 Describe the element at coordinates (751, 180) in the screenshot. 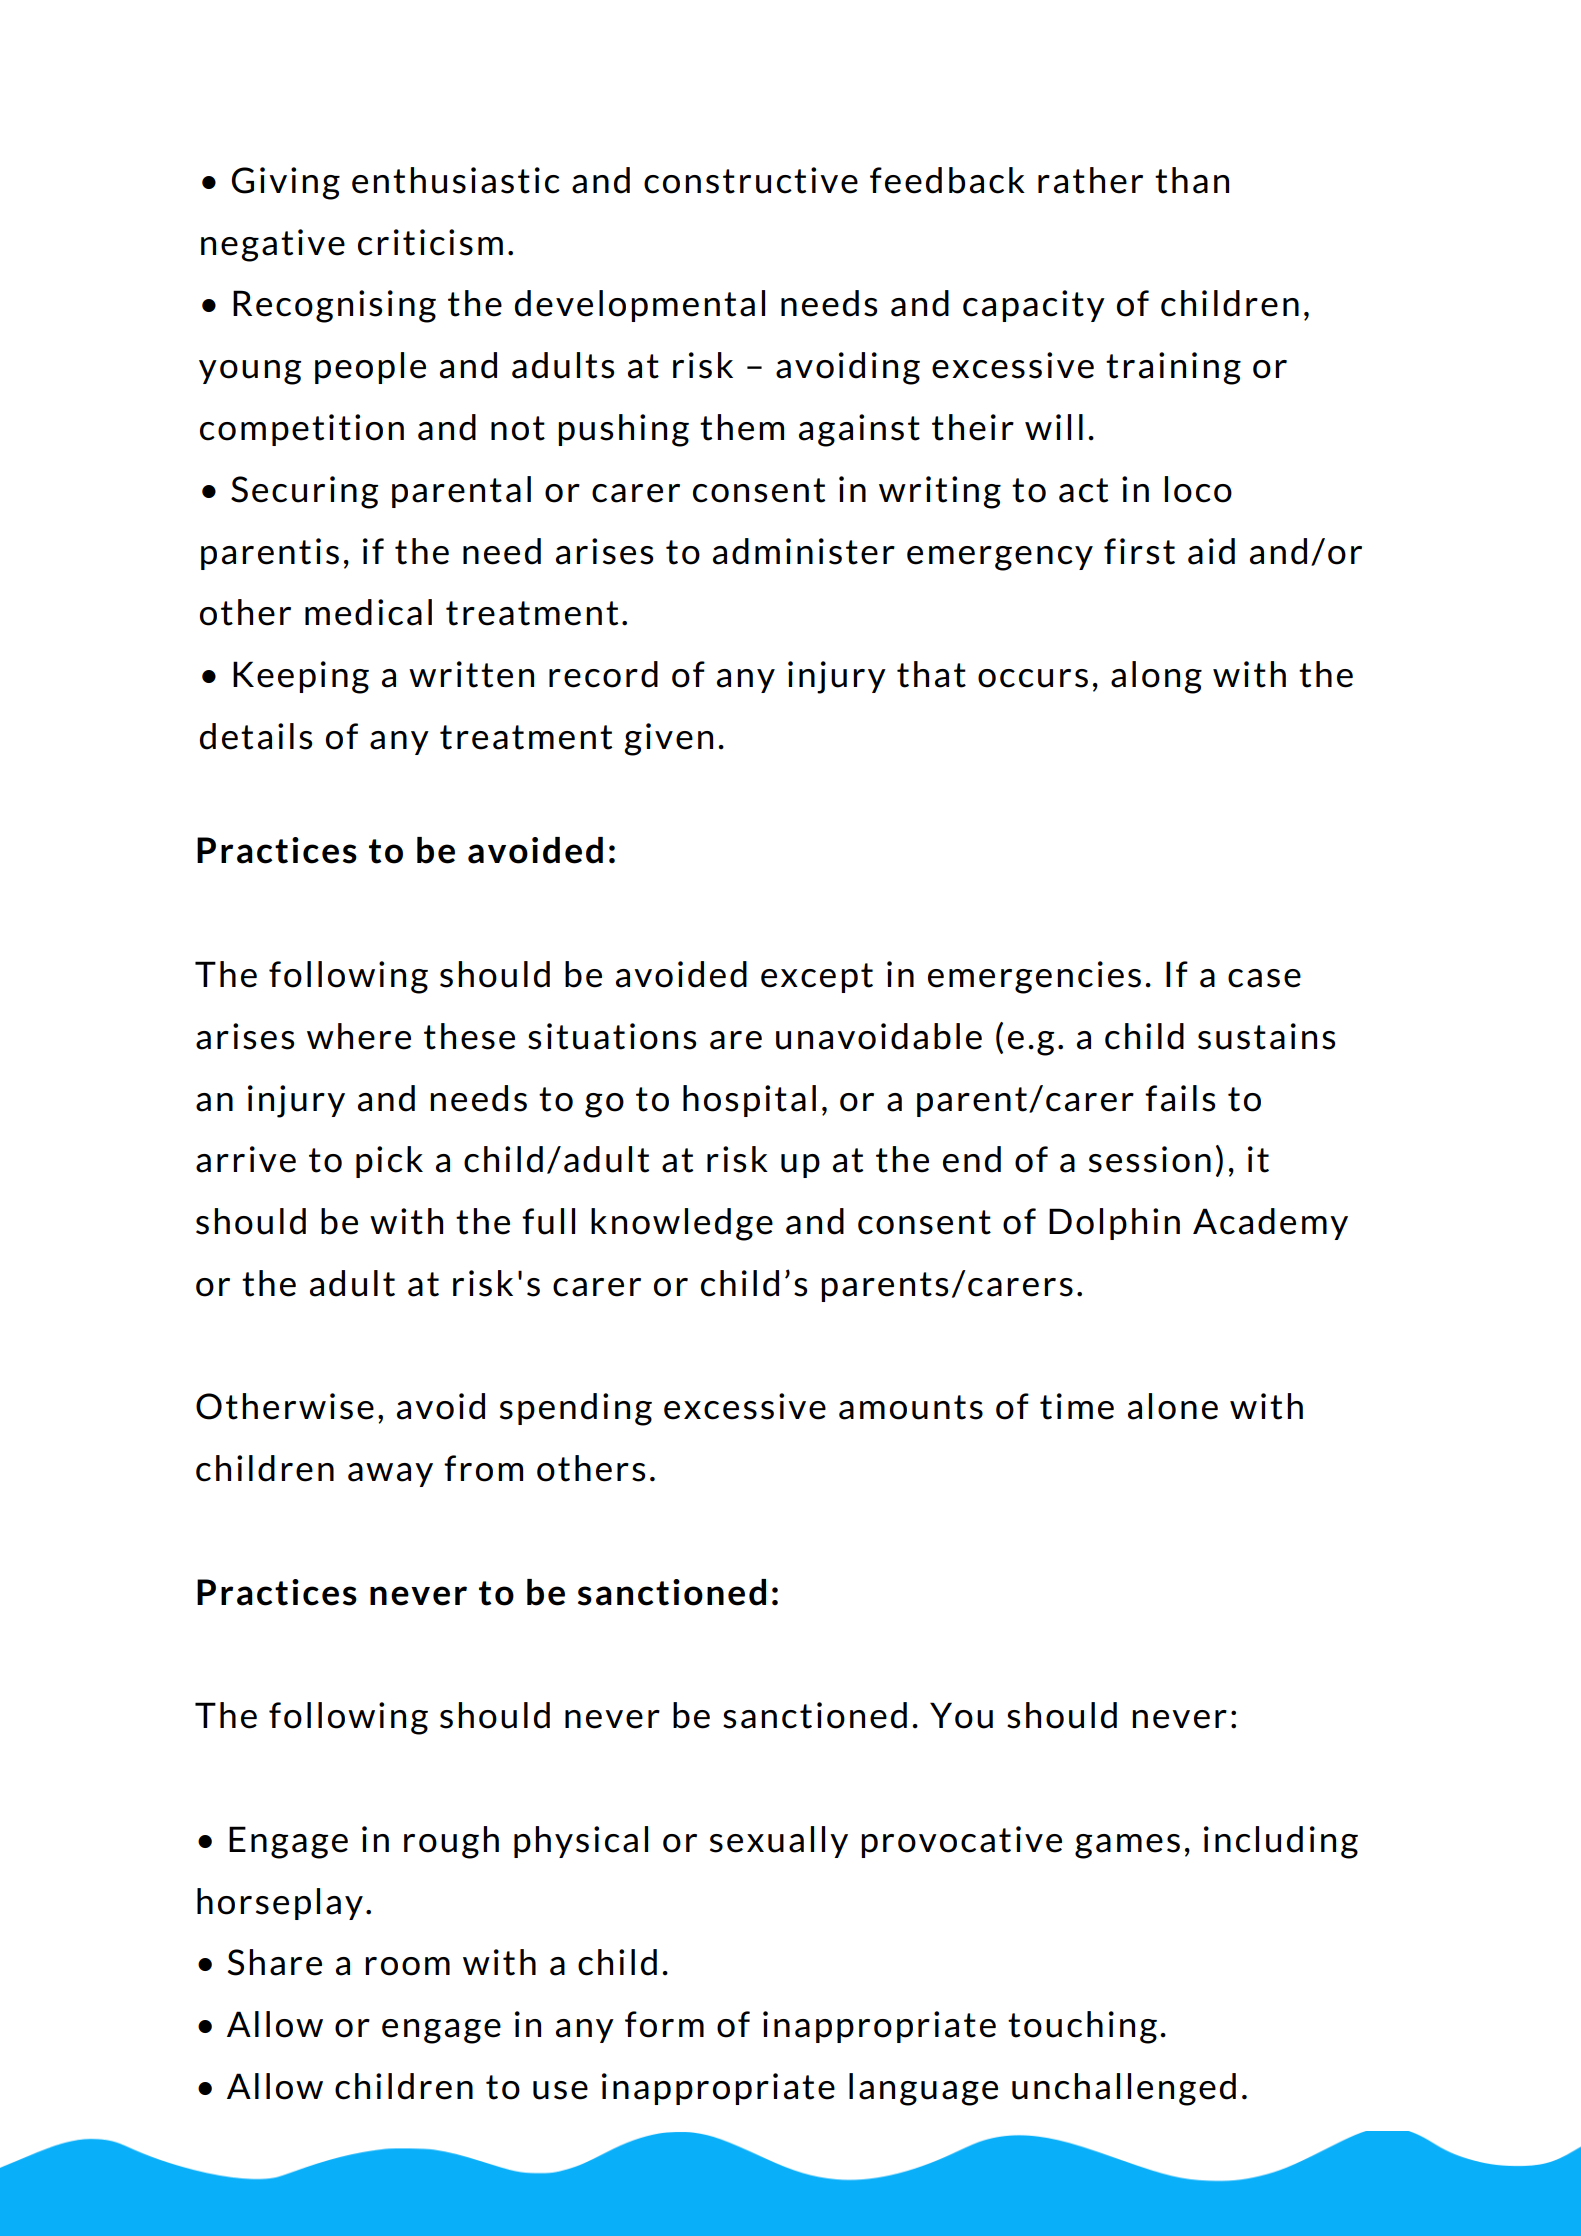

I see `constructive` at that location.
